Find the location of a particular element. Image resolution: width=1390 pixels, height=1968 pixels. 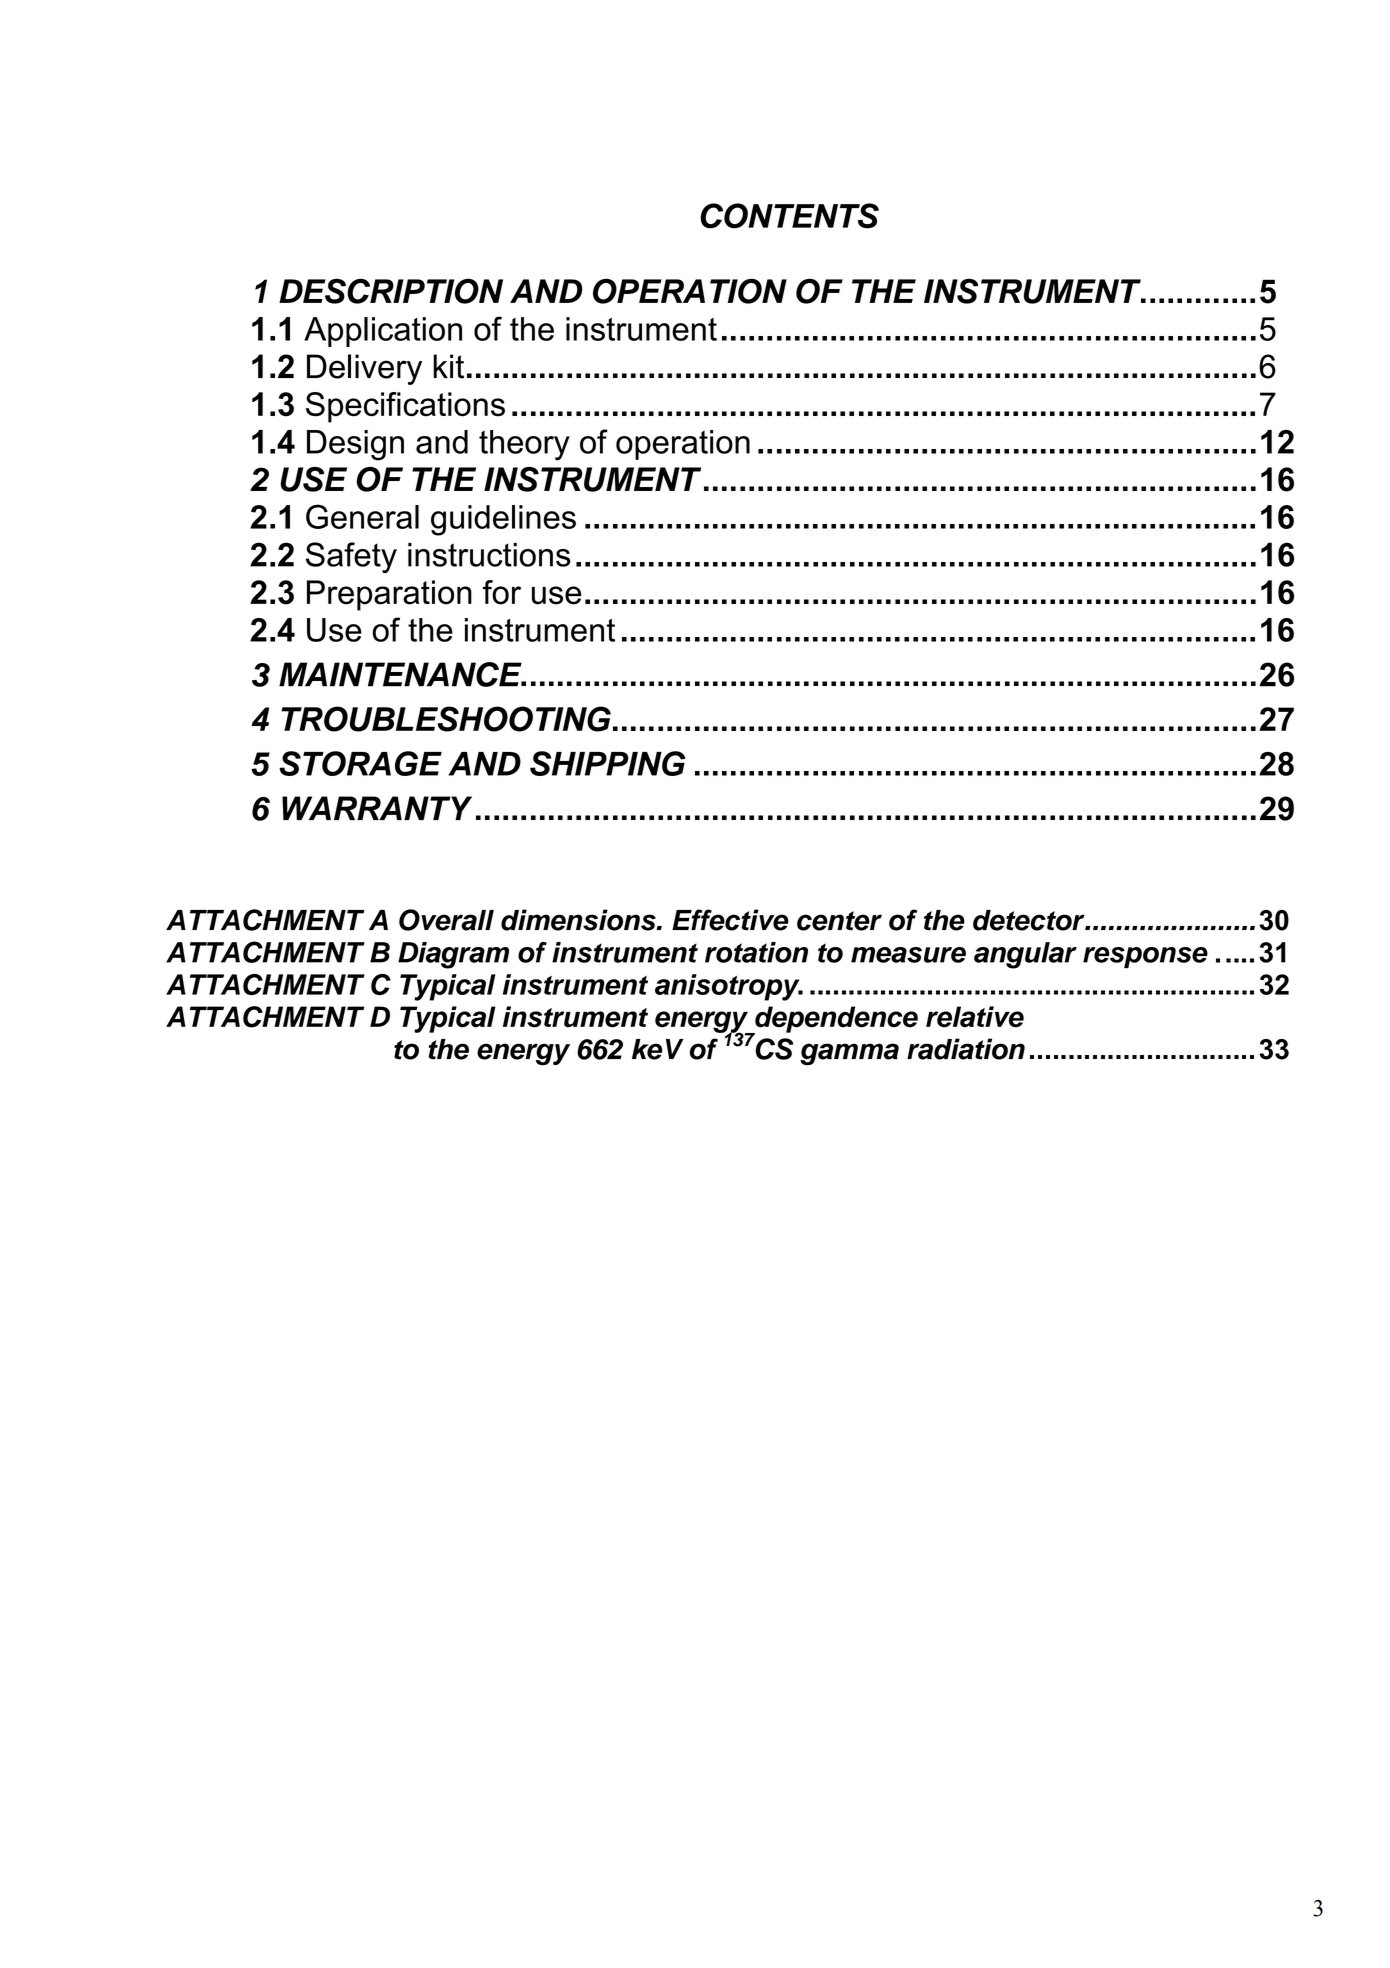

CONTENTS is located at coordinates (789, 216).
